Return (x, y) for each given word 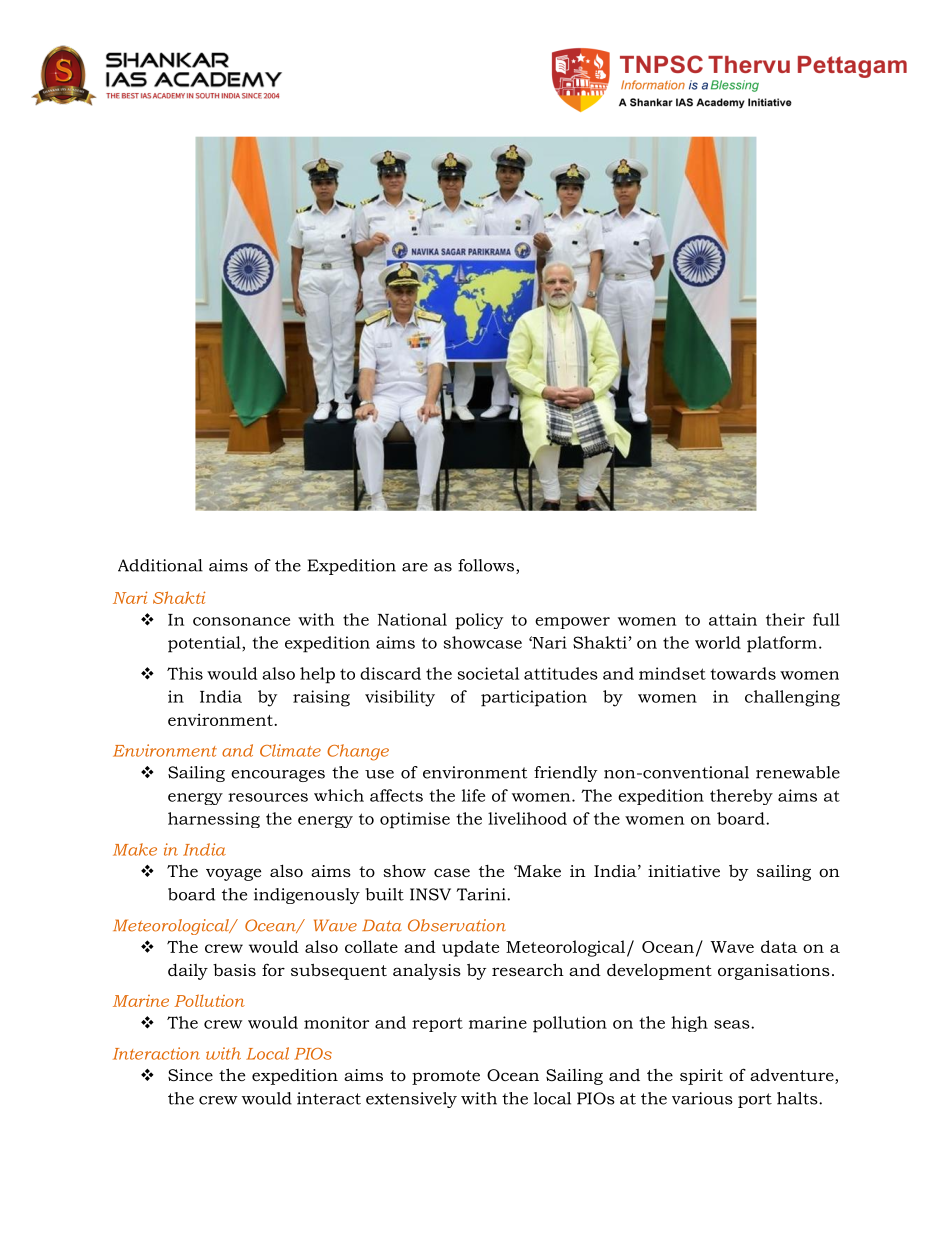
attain (733, 619)
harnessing (214, 820)
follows (487, 566)
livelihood (527, 818)
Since (190, 1075)
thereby (741, 797)
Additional (160, 565)
